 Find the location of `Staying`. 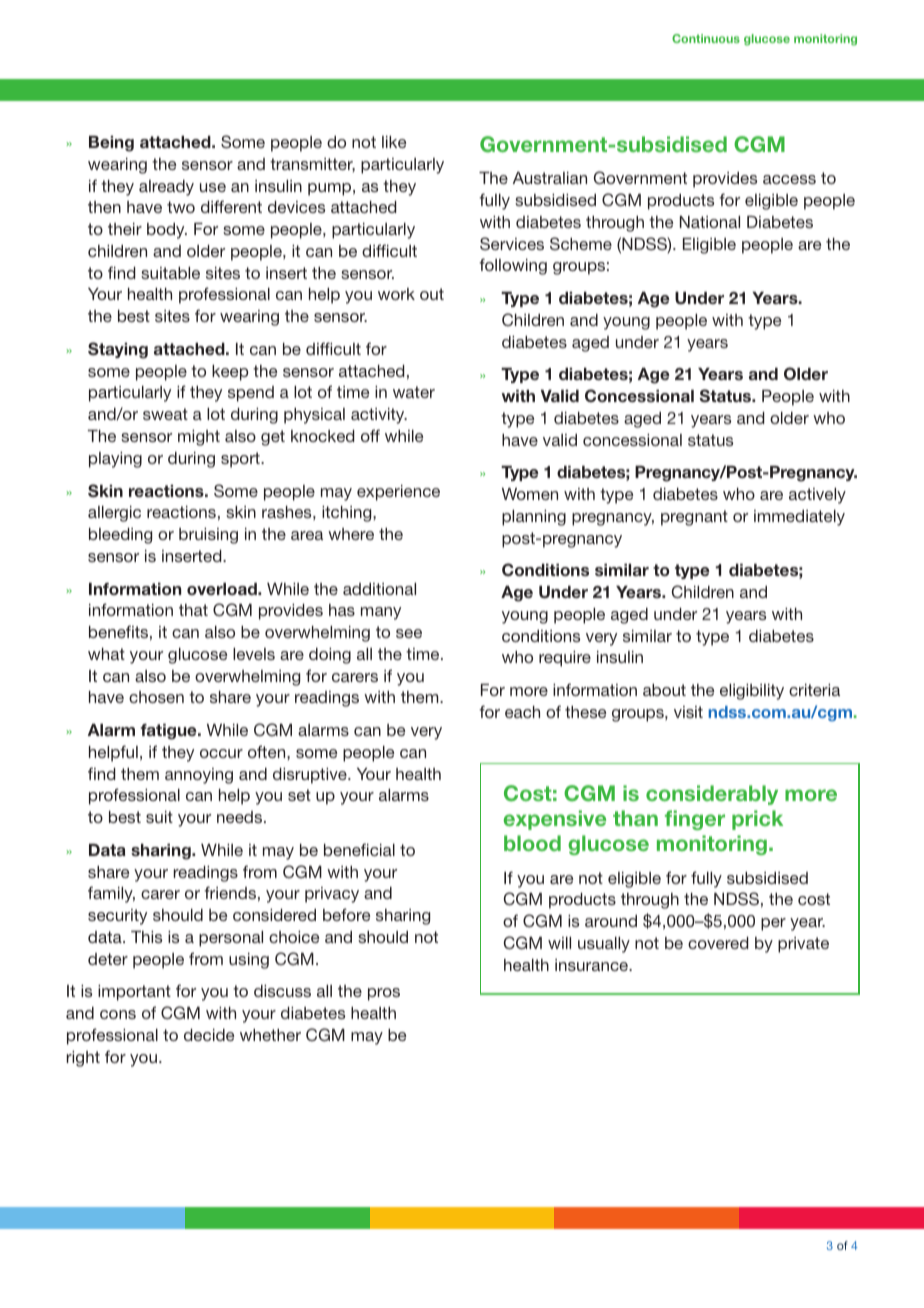

Staying is located at coordinates (118, 350).
